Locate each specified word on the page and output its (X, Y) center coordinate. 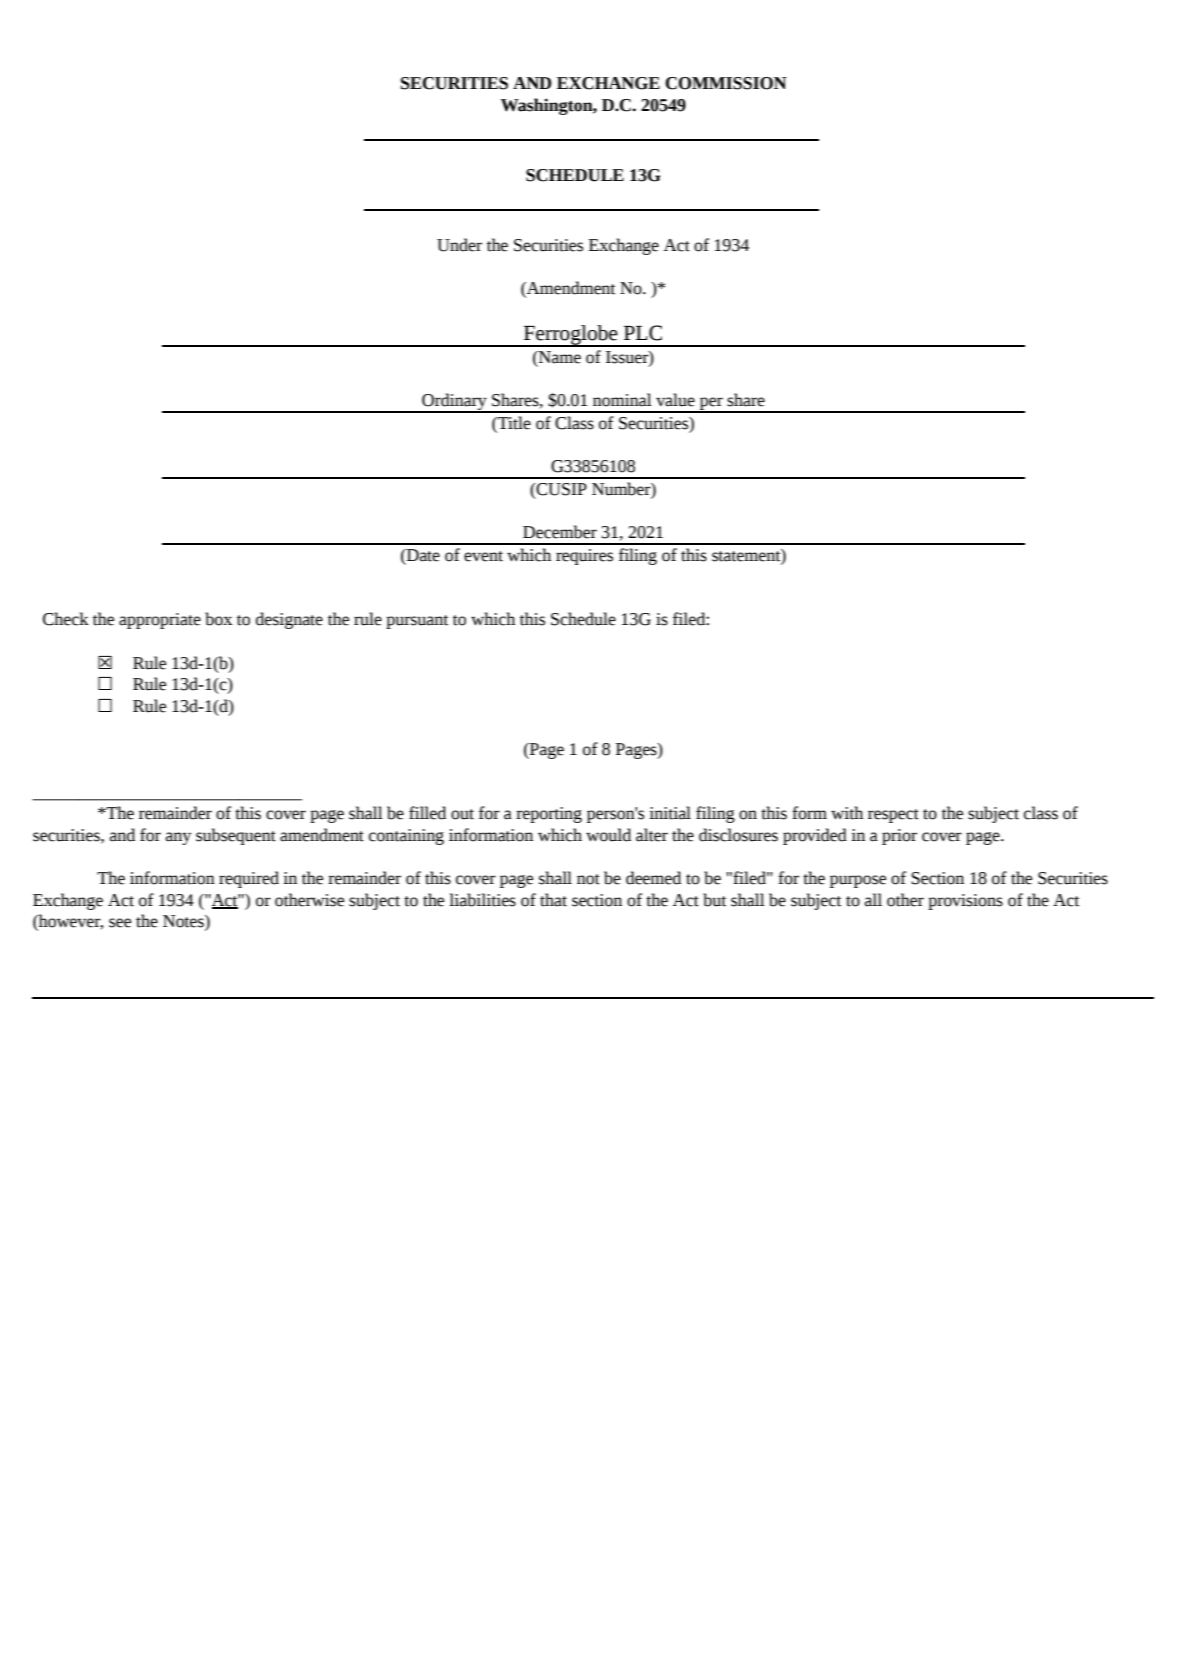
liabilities (482, 900)
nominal (622, 400)
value (675, 400)
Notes (184, 922)
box (218, 619)
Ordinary (454, 402)
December (560, 532)
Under (459, 245)
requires (584, 557)
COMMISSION (726, 83)
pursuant (417, 622)
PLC (643, 333)
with (847, 813)
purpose (858, 881)
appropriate (160, 621)
